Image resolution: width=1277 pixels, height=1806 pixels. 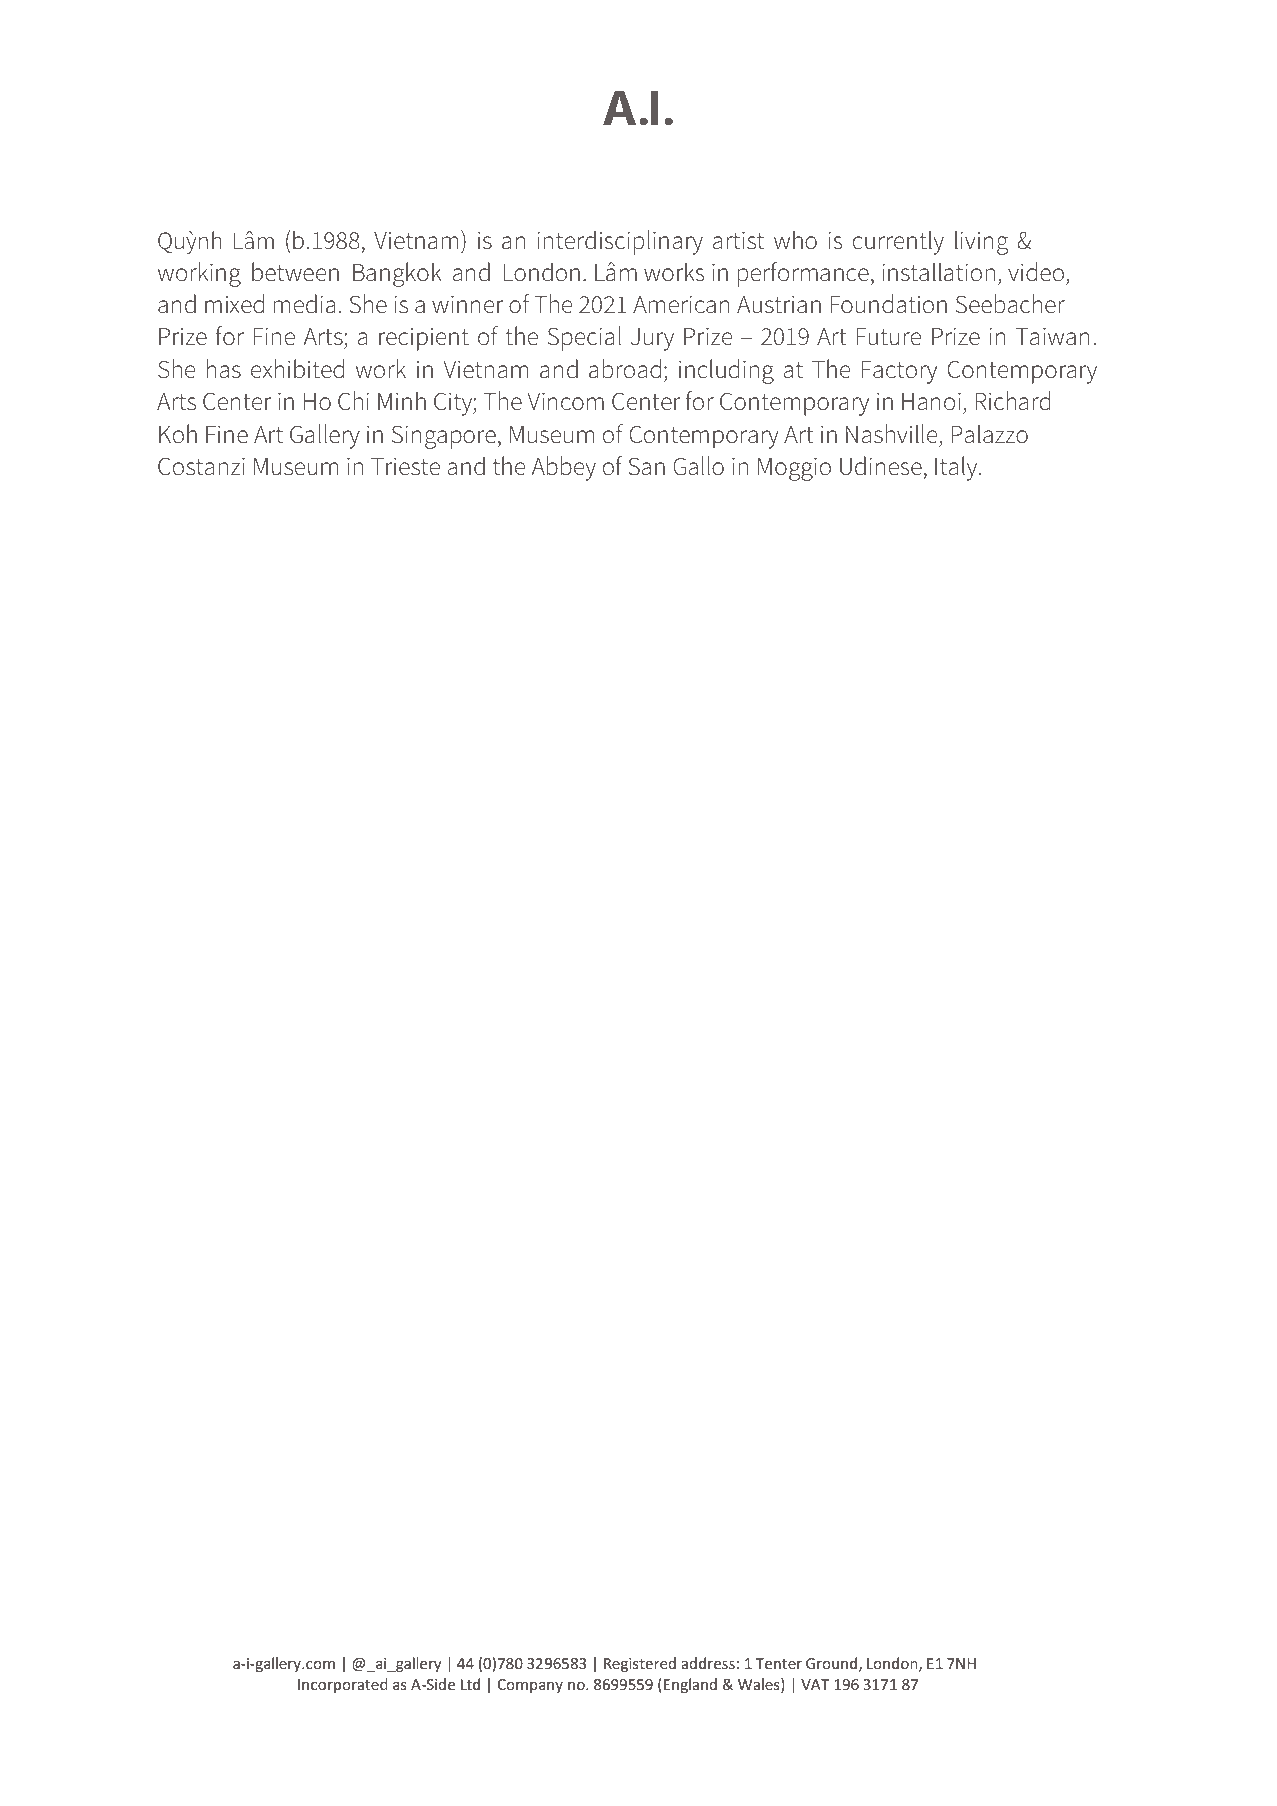 What do you see at coordinates (470, 1684) in the screenshot?
I see `Ltd` at bounding box center [470, 1684].
